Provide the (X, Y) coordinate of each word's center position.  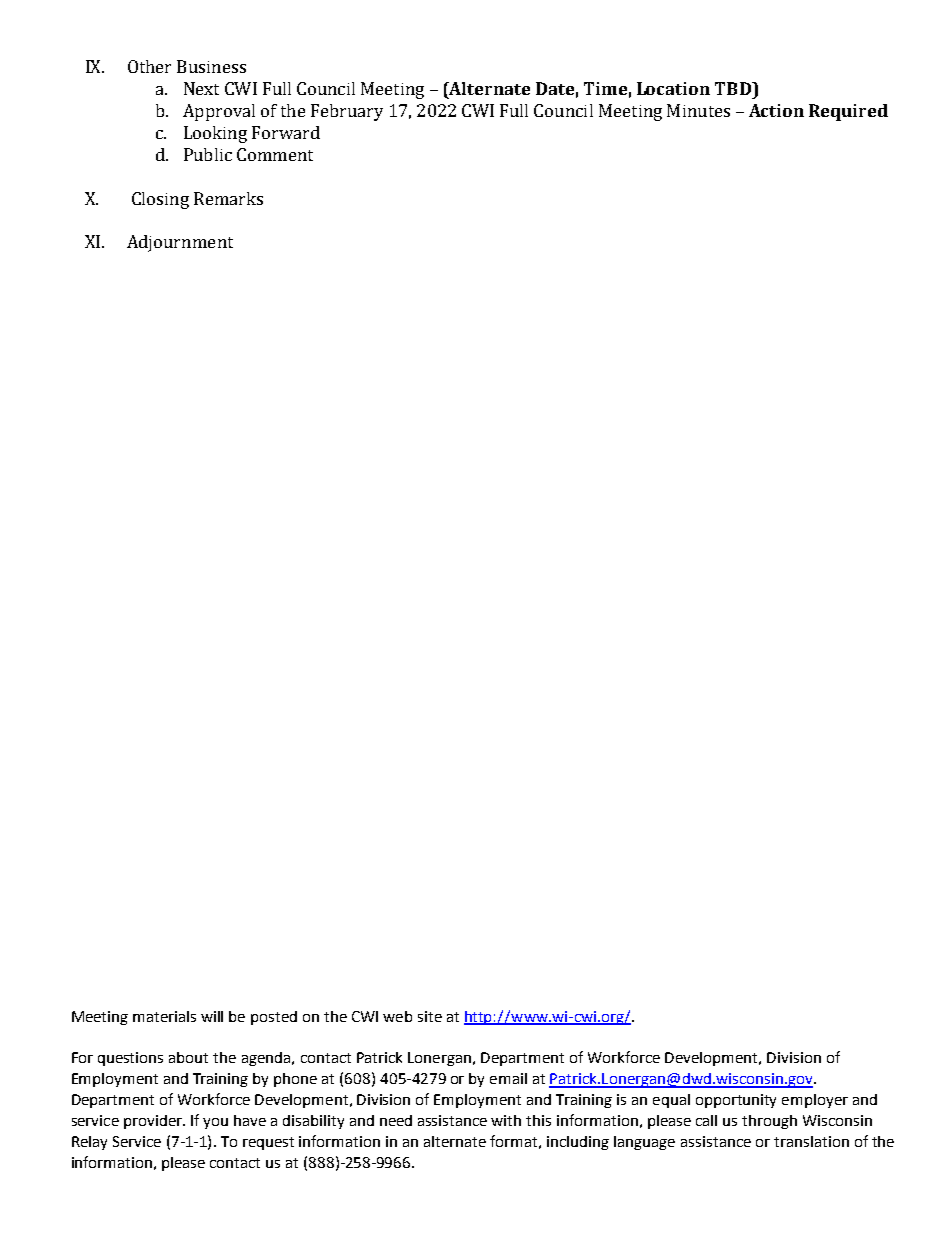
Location (673, 88)
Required (848, 112)
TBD (734, 88)
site (430, 1016)
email (508, 1078)
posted (274, 1018)
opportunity (736, 1101)
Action (776, 110)
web (397, 1016)
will (212, 1016)
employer (815, 1101)
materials (164, 1016)
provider (154, 1122)
